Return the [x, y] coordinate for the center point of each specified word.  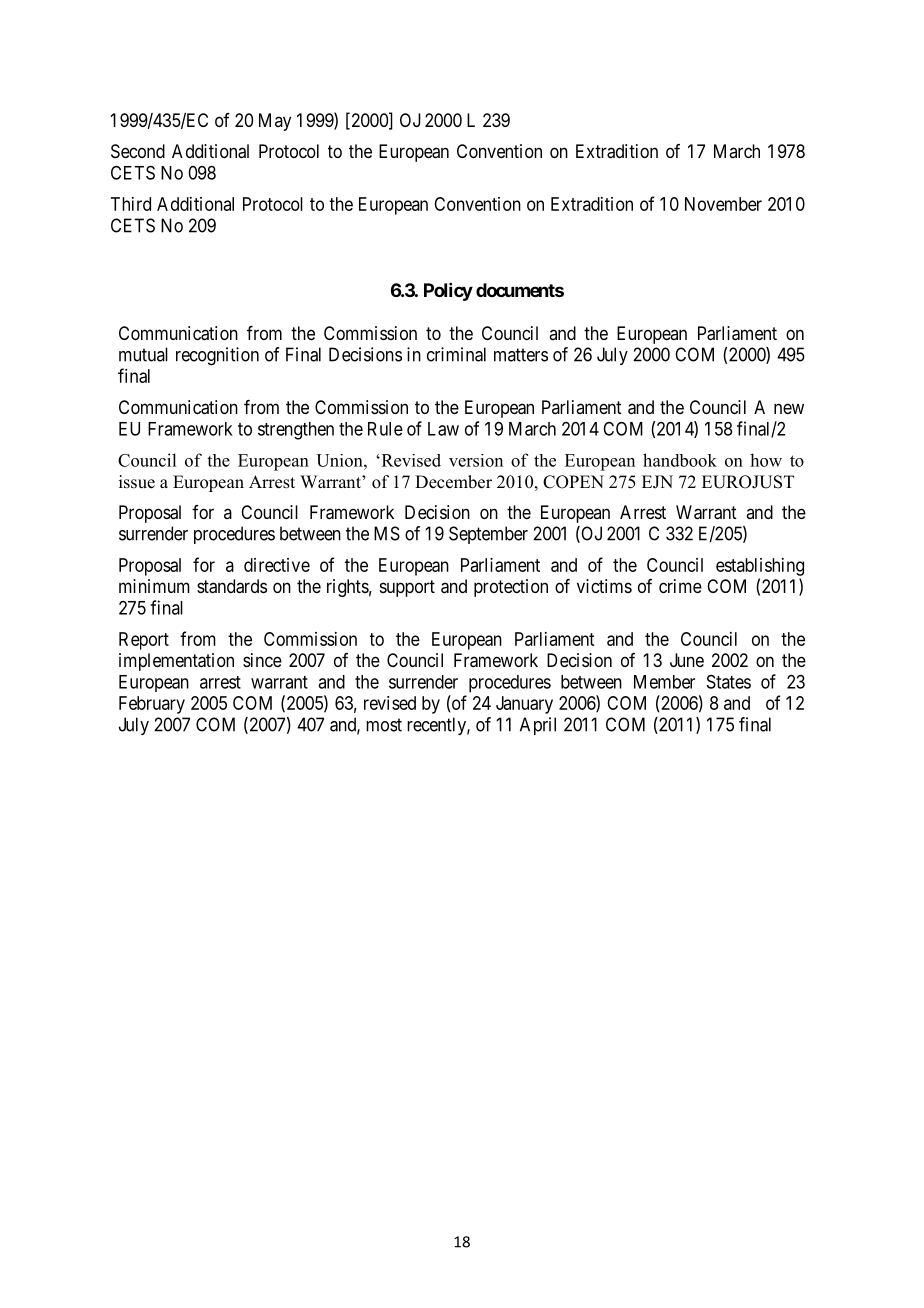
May [275, 122]
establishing [760, 567]
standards [232, 586]
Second [138, 151]
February [152, 705]
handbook [680, 460]
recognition [217, 356]
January [524, 705]
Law [443, 429]
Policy [448, 292]
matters [521, 355]
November [723, 204]
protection [511, 588]
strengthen [296, 431]
